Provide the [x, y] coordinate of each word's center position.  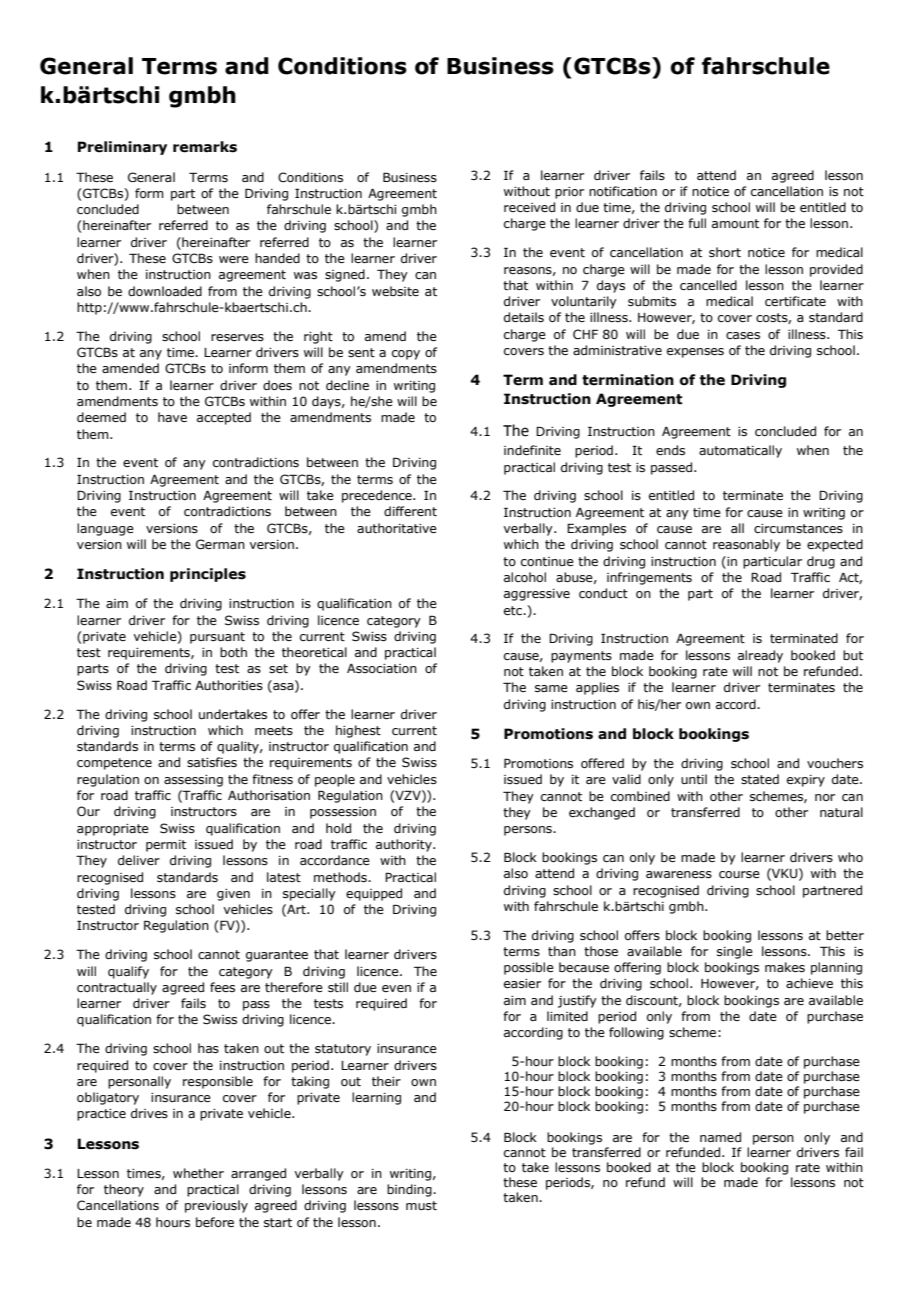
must [421, 1205]
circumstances [798, 528]
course [739, 874]
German [220, 544]
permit [166, 846]
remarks [205, 147]
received [529, 207]
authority [405, 845]
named [720, 1137]
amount [735, 223]
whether [198, 1173]
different [410, 511]
